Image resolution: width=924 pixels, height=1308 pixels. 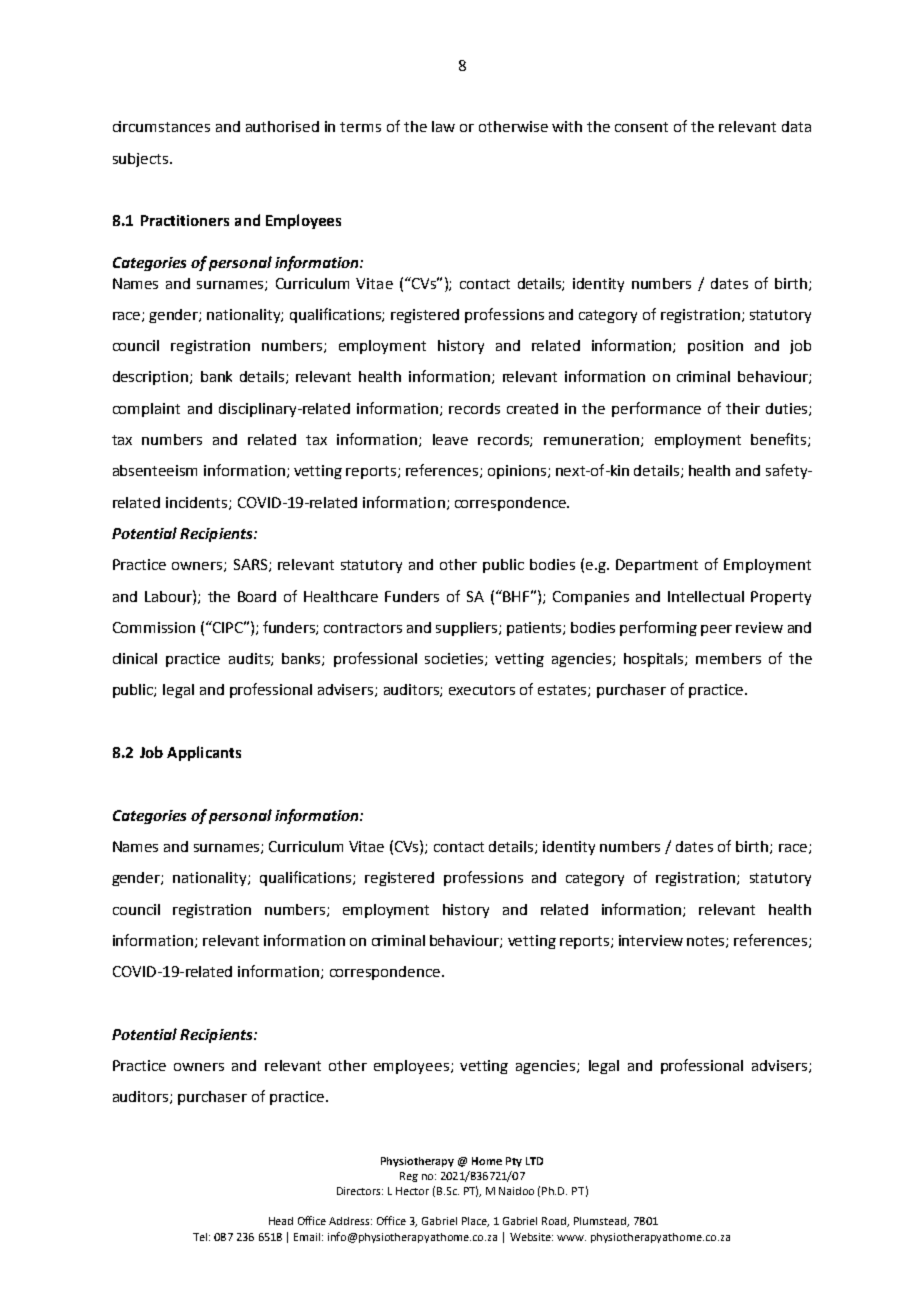 I want to click on Head, so click(x=281, y=1221).
